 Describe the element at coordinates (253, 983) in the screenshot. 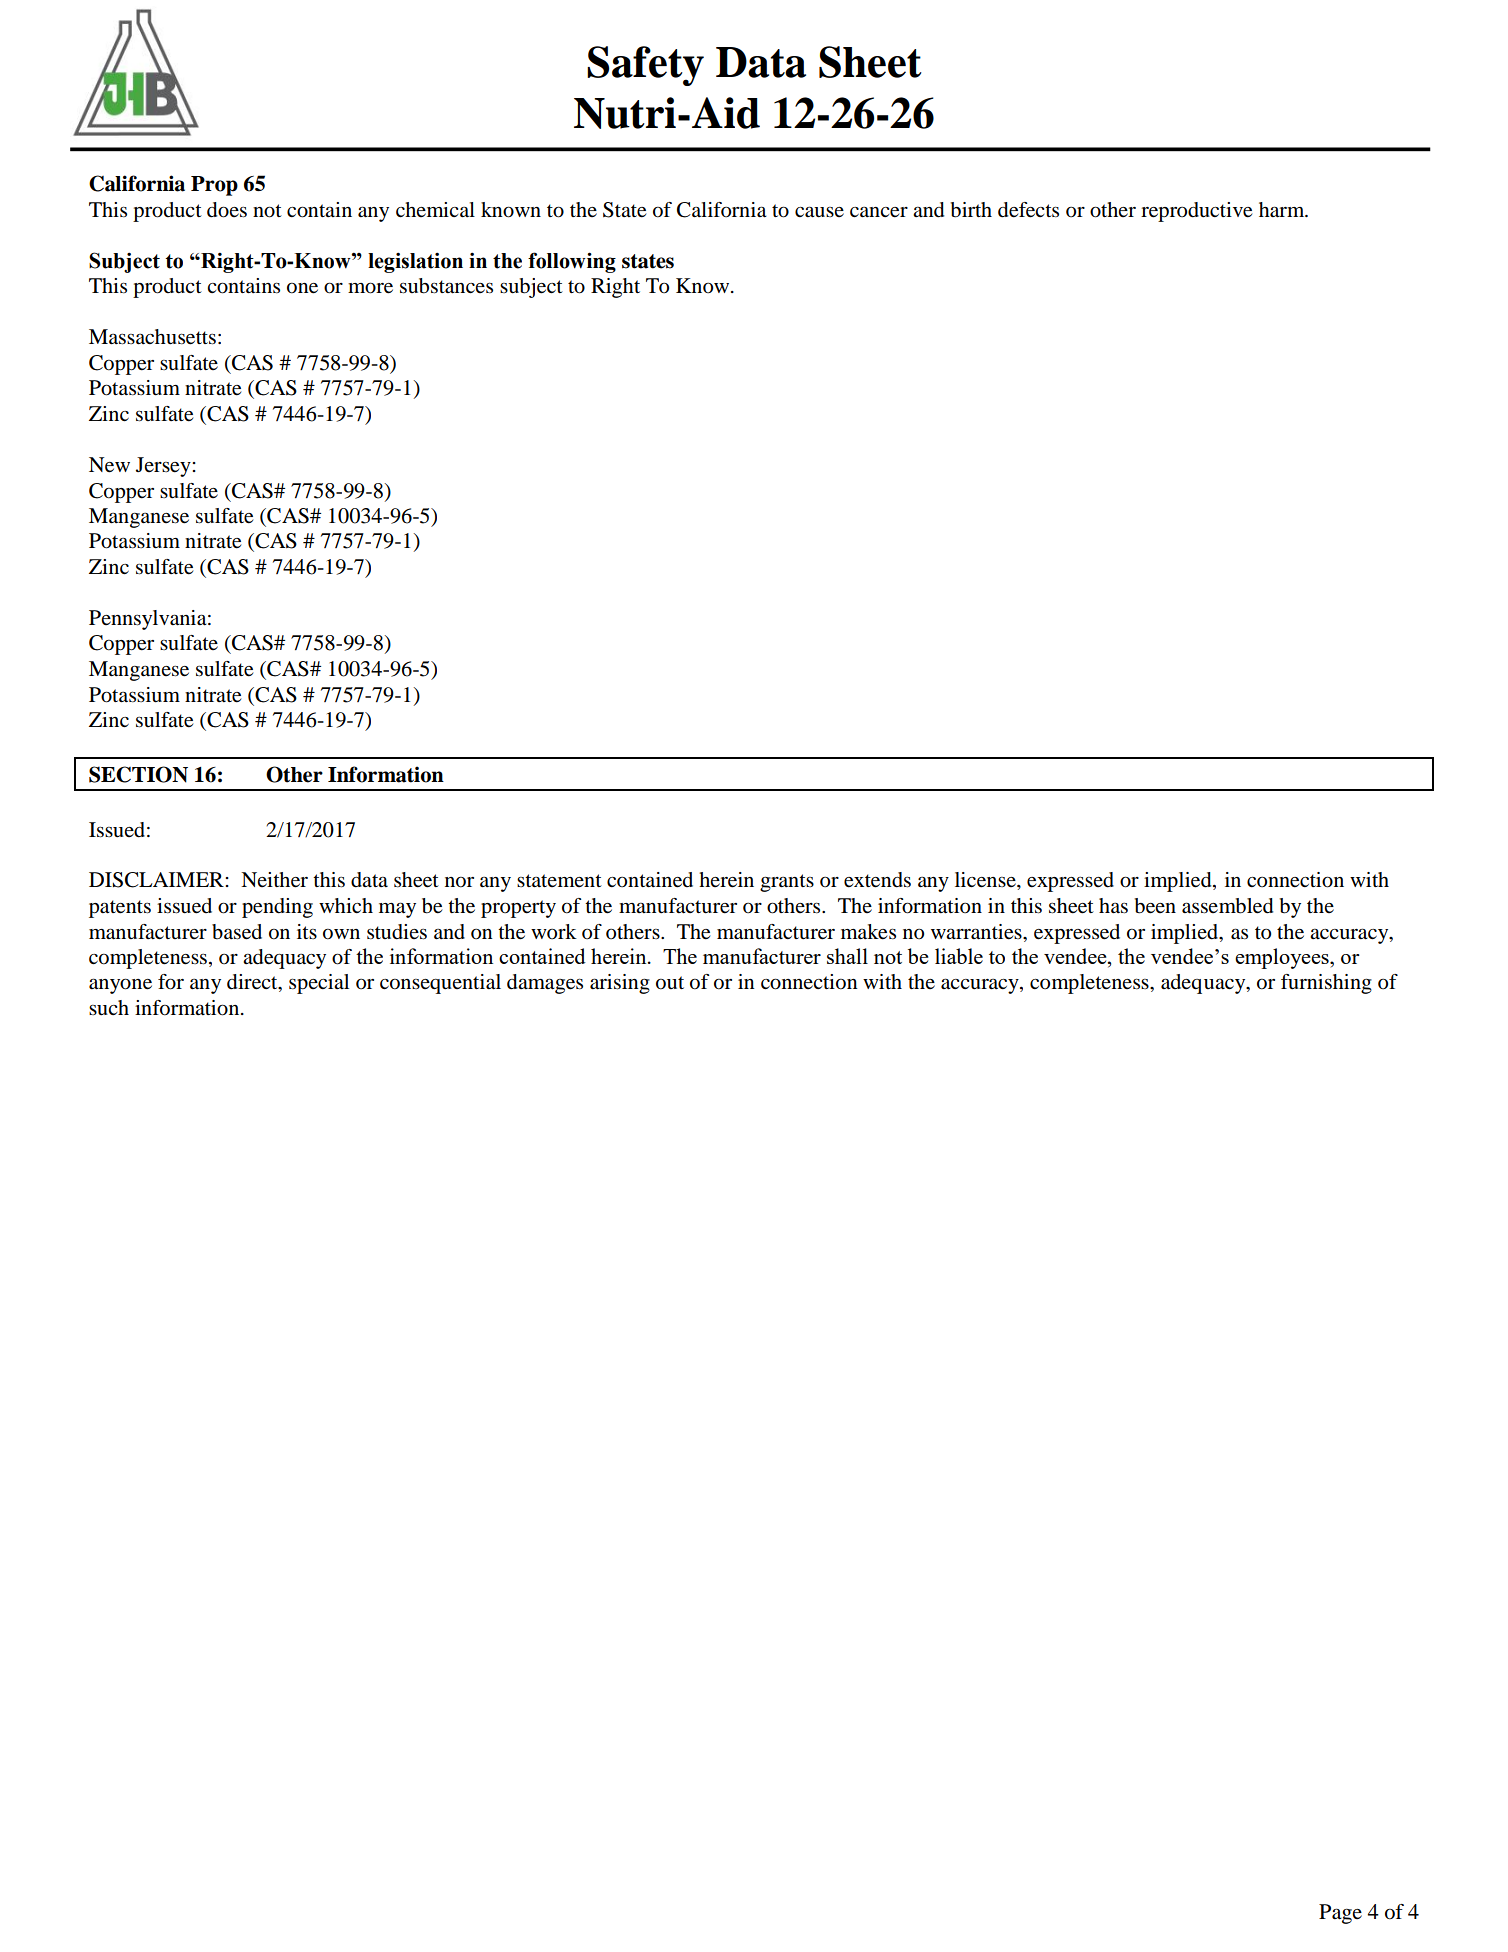

I see `direct` at that location.
